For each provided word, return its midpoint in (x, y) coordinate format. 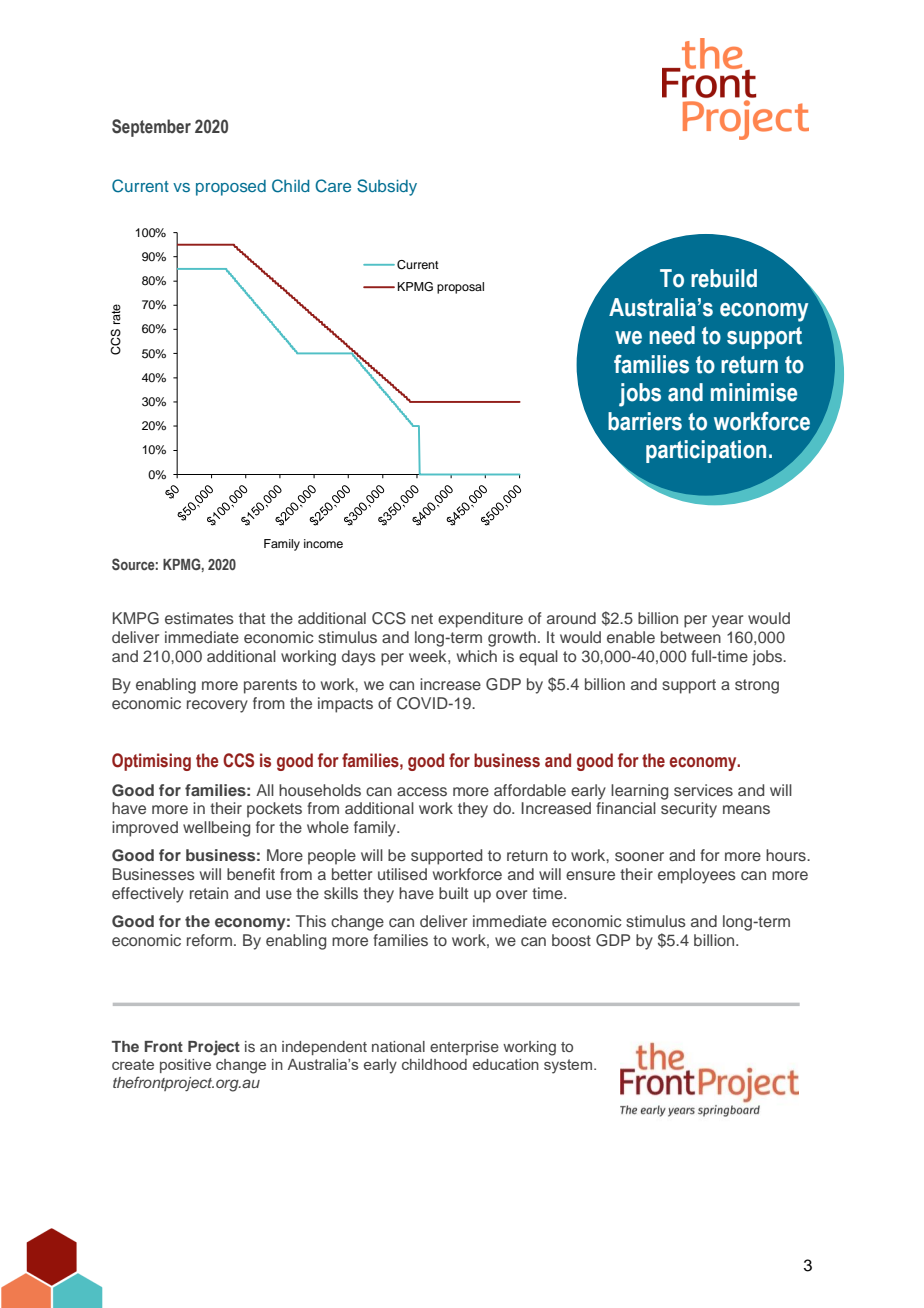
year (727, 621)
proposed (231, 188)
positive (185, 1066)
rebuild (724, 278)
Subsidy (387, 187)
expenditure (480, 620)
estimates (199, 618)
